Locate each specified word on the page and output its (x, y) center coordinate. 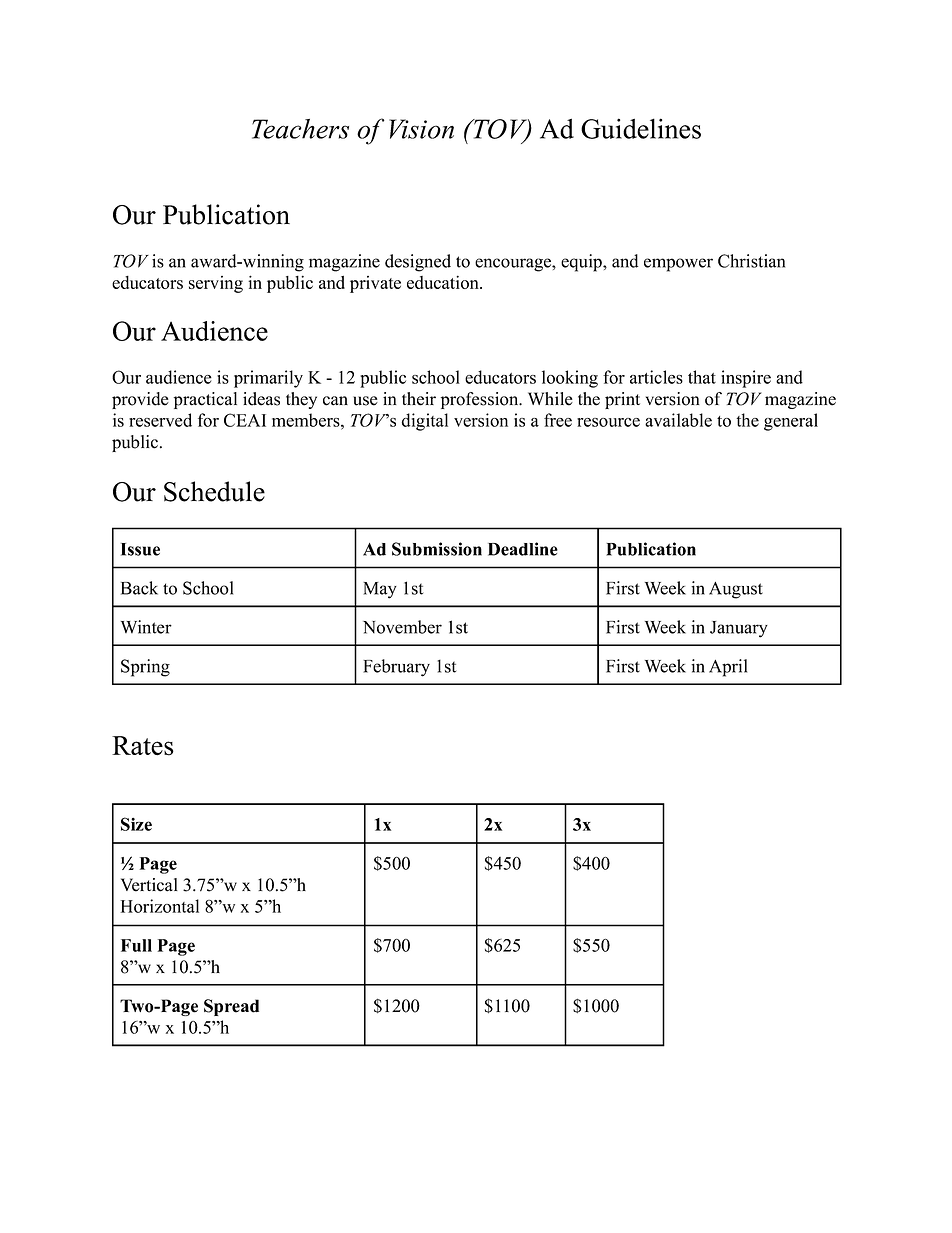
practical (205, 400)
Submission (437, 549)
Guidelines (641, 128)
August (736, 590)
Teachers (300, 129)
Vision (421, 129)
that (702, 377)
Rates (143, 746)
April (728, 668)
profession (480, 400)
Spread (231, 1007)
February (396, 668)
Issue (140, 549)
